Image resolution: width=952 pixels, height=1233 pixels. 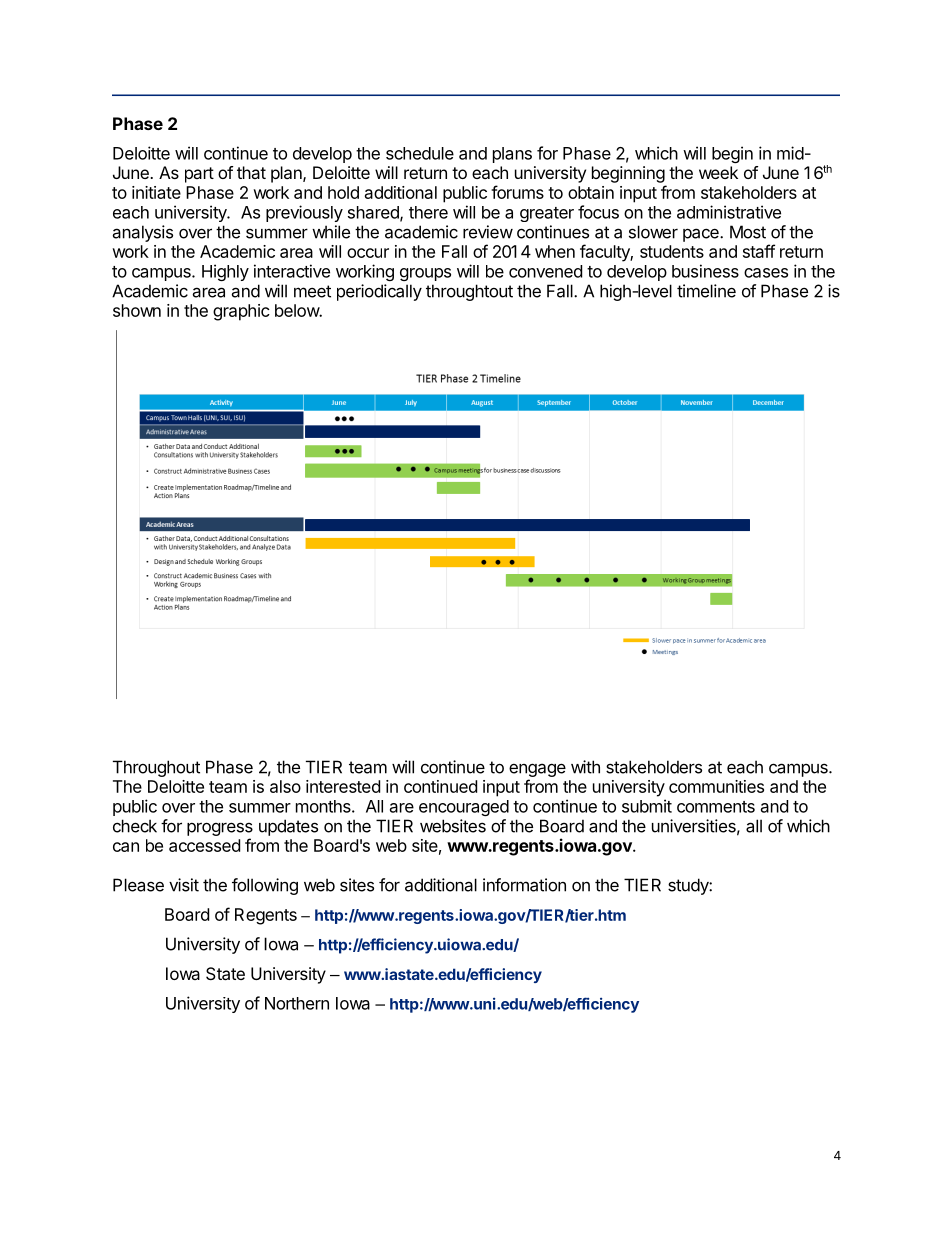 What do you see at coordinates (297, 1003) in the screenshot?
I see `Northern` at bounding box center [297, 1003].
